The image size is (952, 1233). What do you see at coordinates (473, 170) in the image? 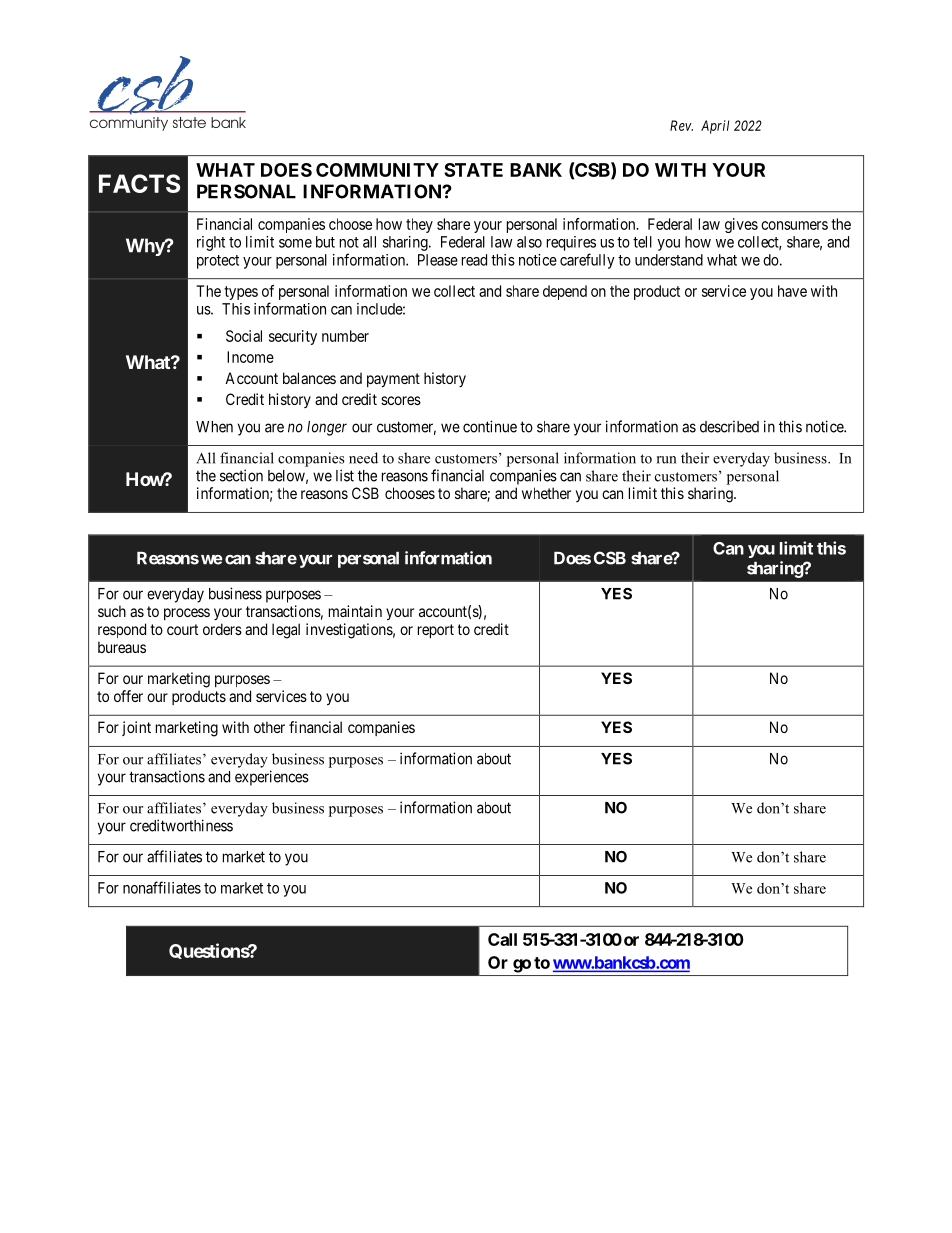
I see `STATE` at bounding box center [473, 170].
